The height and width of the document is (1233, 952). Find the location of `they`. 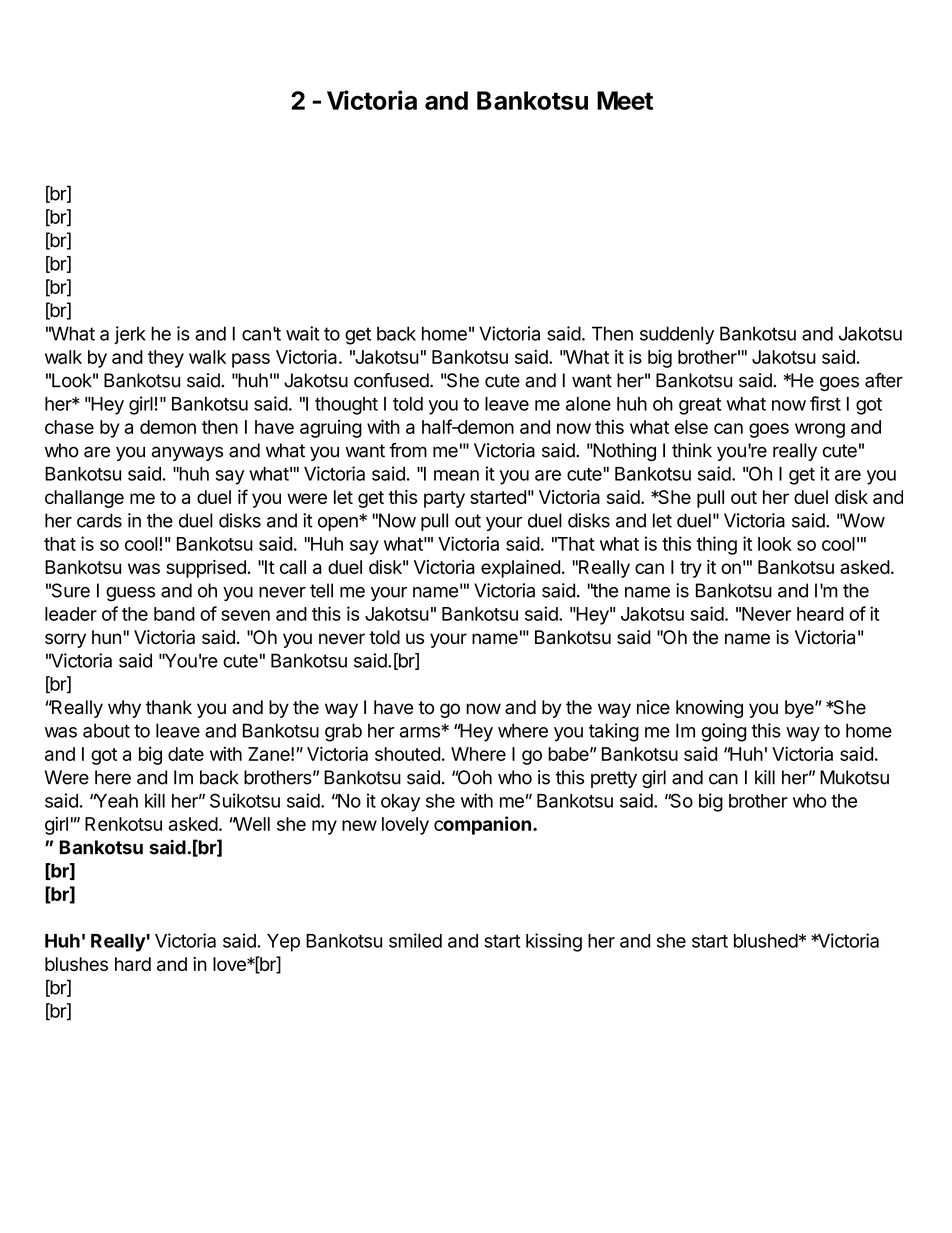

they is located at coordinates (166, 359).
